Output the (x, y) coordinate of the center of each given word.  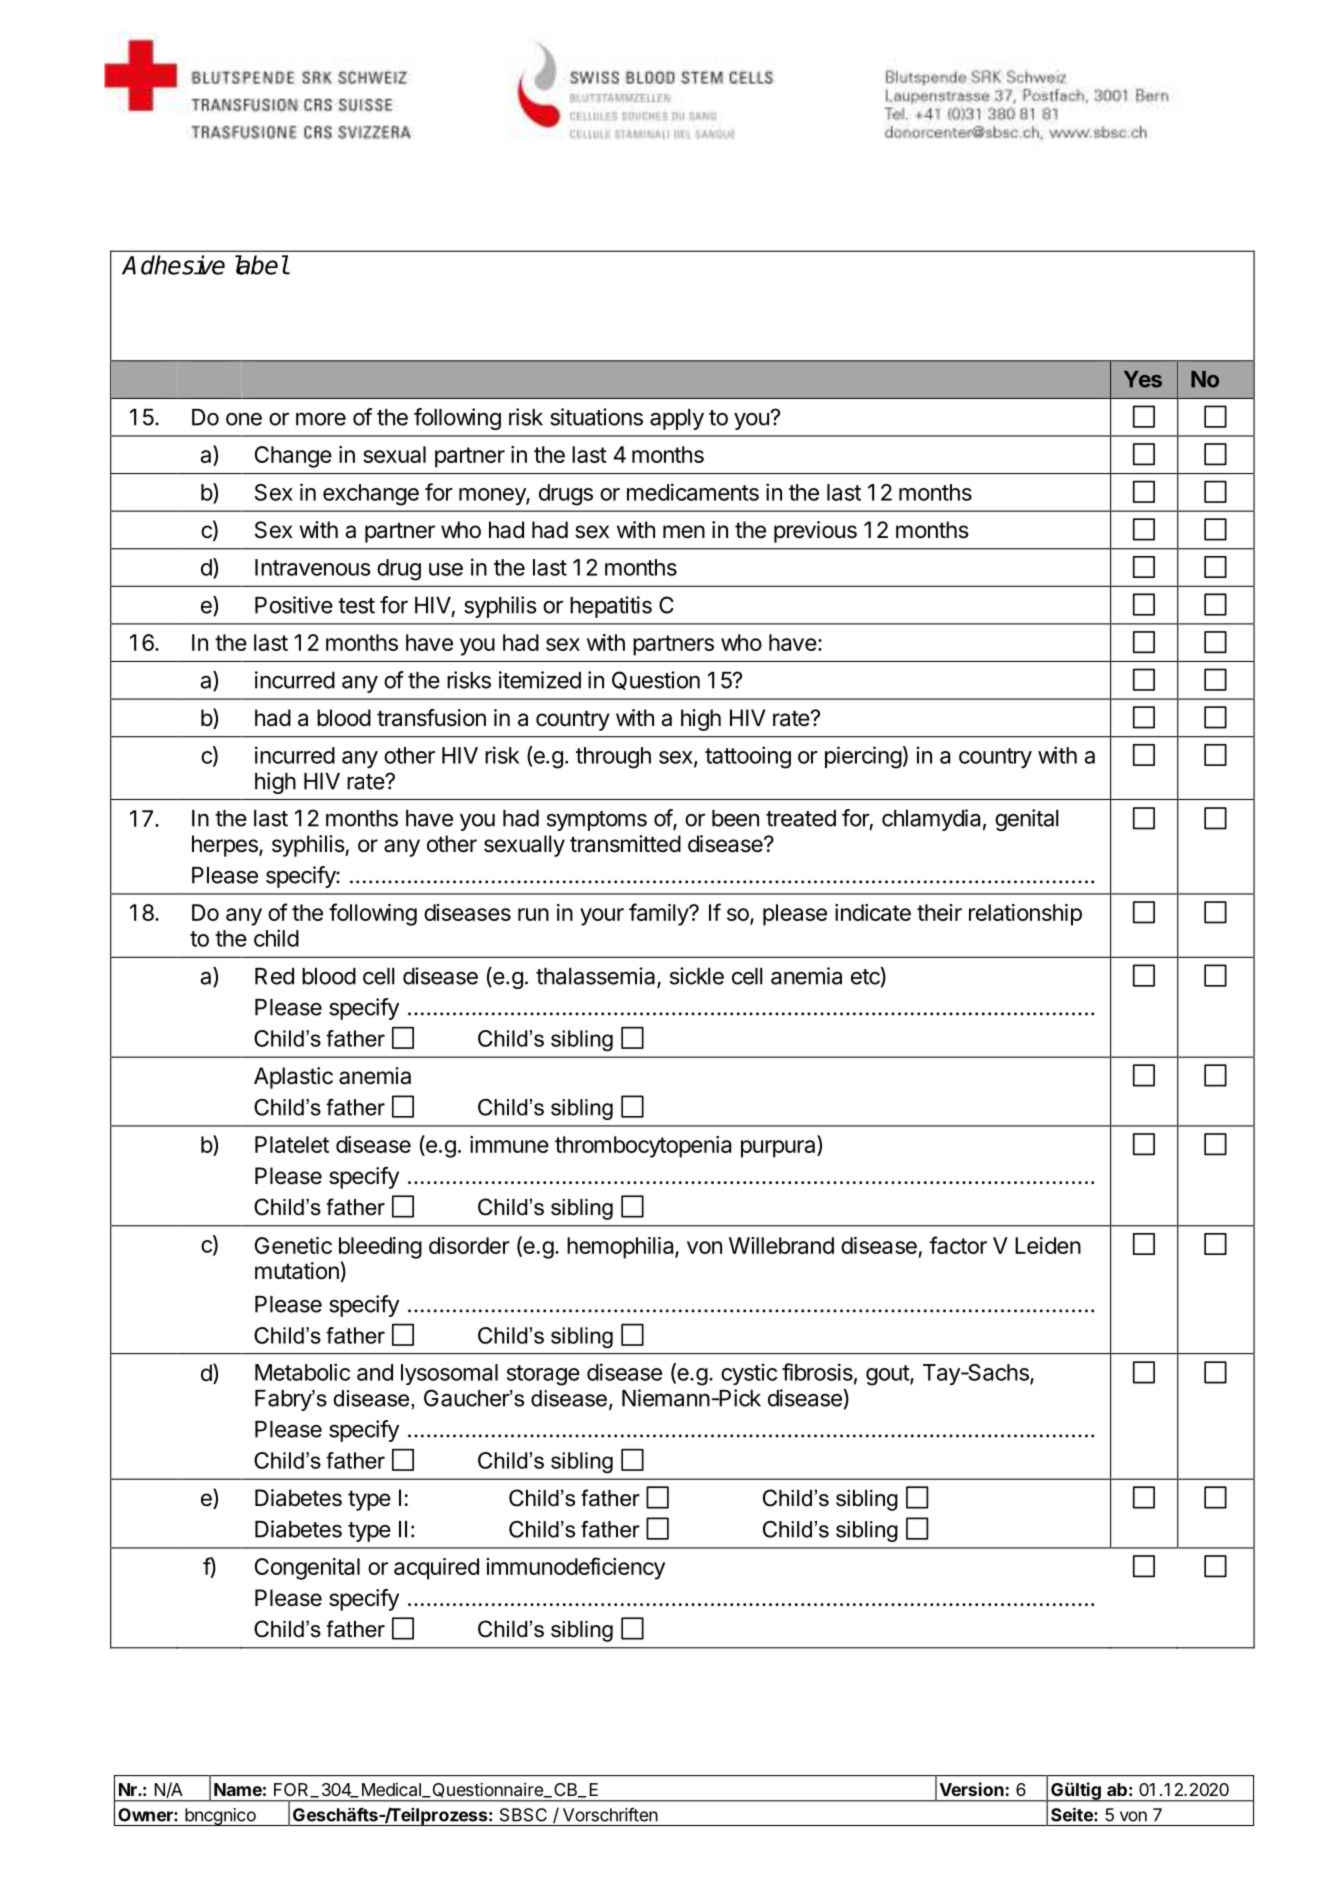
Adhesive (173, 265)
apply (677, 419)
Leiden (1048, 1245)
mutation (297, 1271)
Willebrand (781, 1245)
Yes (1143, 379)
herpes (226, 846)
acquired (436, 1569)
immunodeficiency (575, 1568)
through (613, 758)
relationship (1025, 915)
